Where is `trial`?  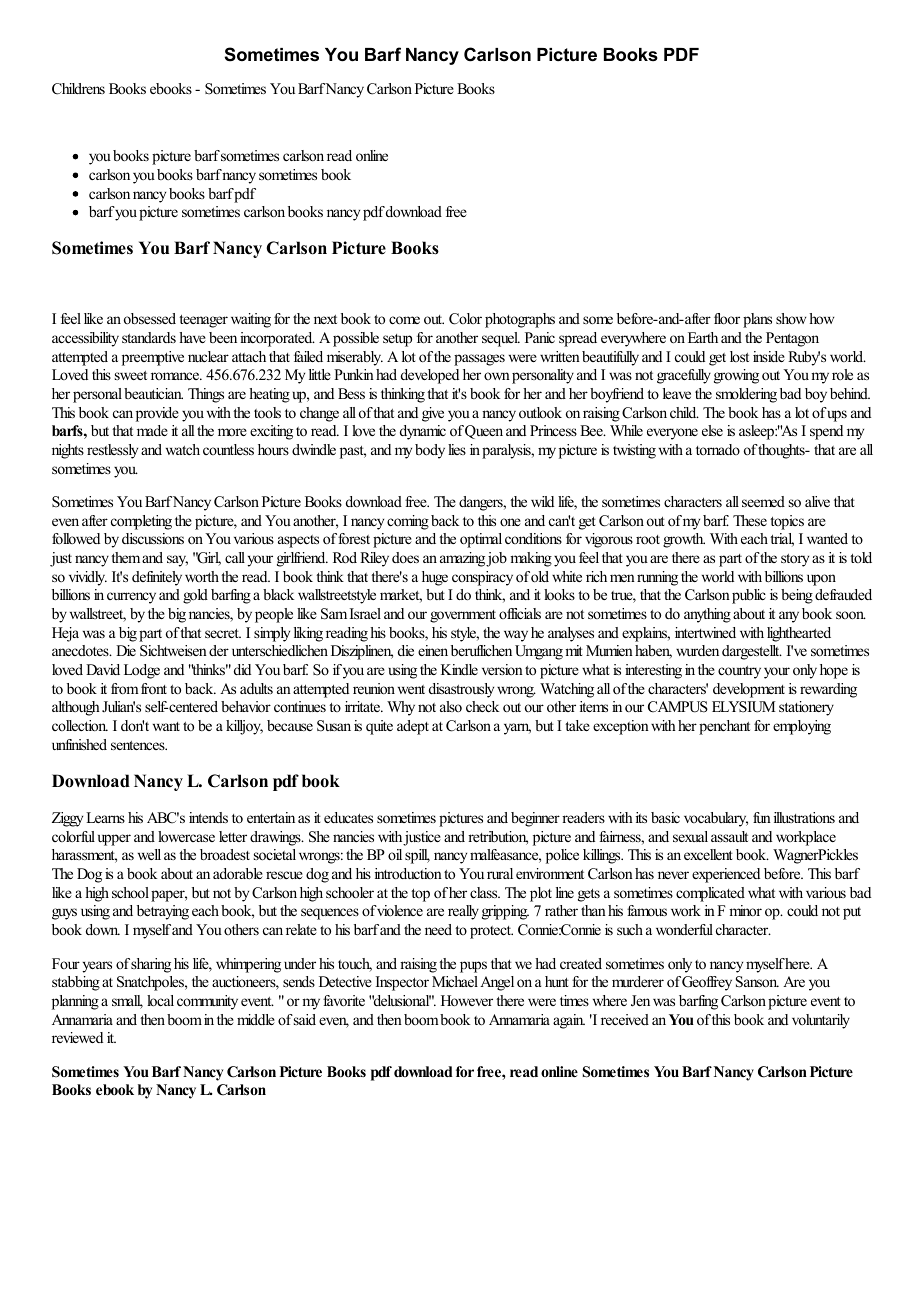 trial is located at coordinates (782, 540).
